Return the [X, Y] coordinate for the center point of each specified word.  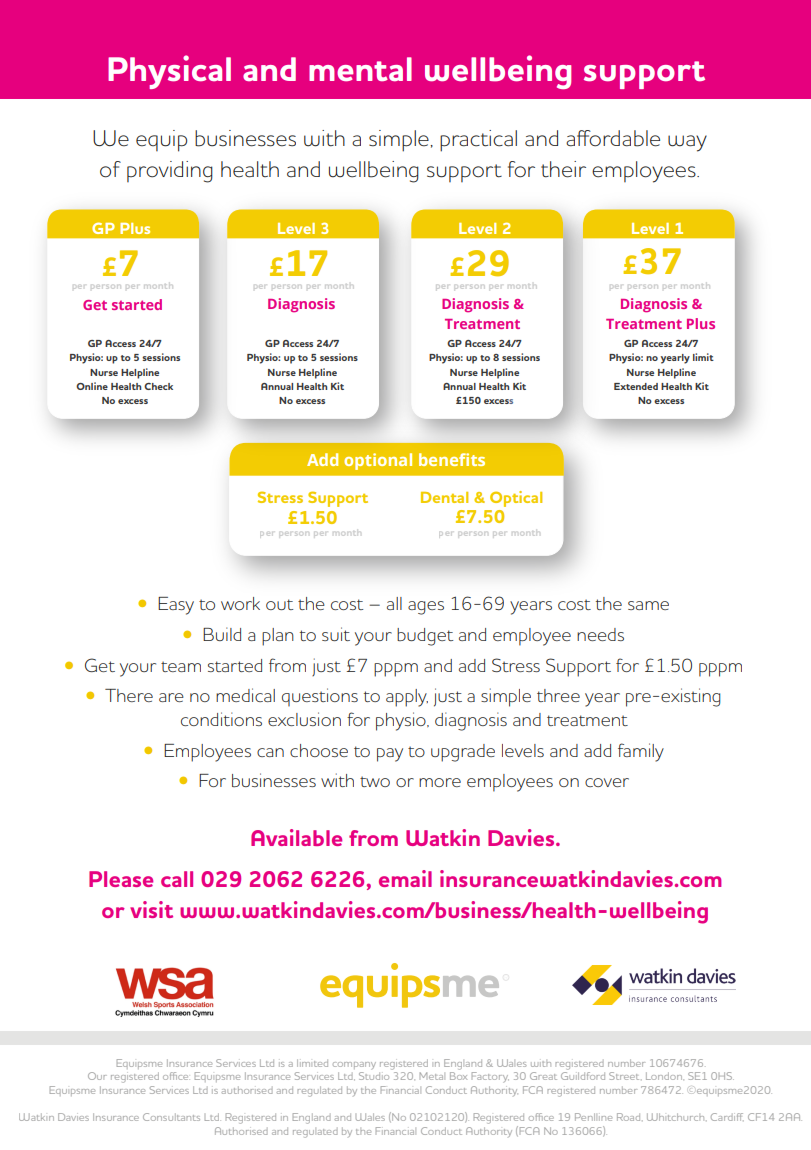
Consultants [171, 1117]
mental [360, 69]
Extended [636, 386]
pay [390, 755]
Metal [431, 1076]
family [641, 752]
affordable [613, 138]
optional [378, 461]
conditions [221, 719]
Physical [169, 72]
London [665, 1076]
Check [158, 386]
